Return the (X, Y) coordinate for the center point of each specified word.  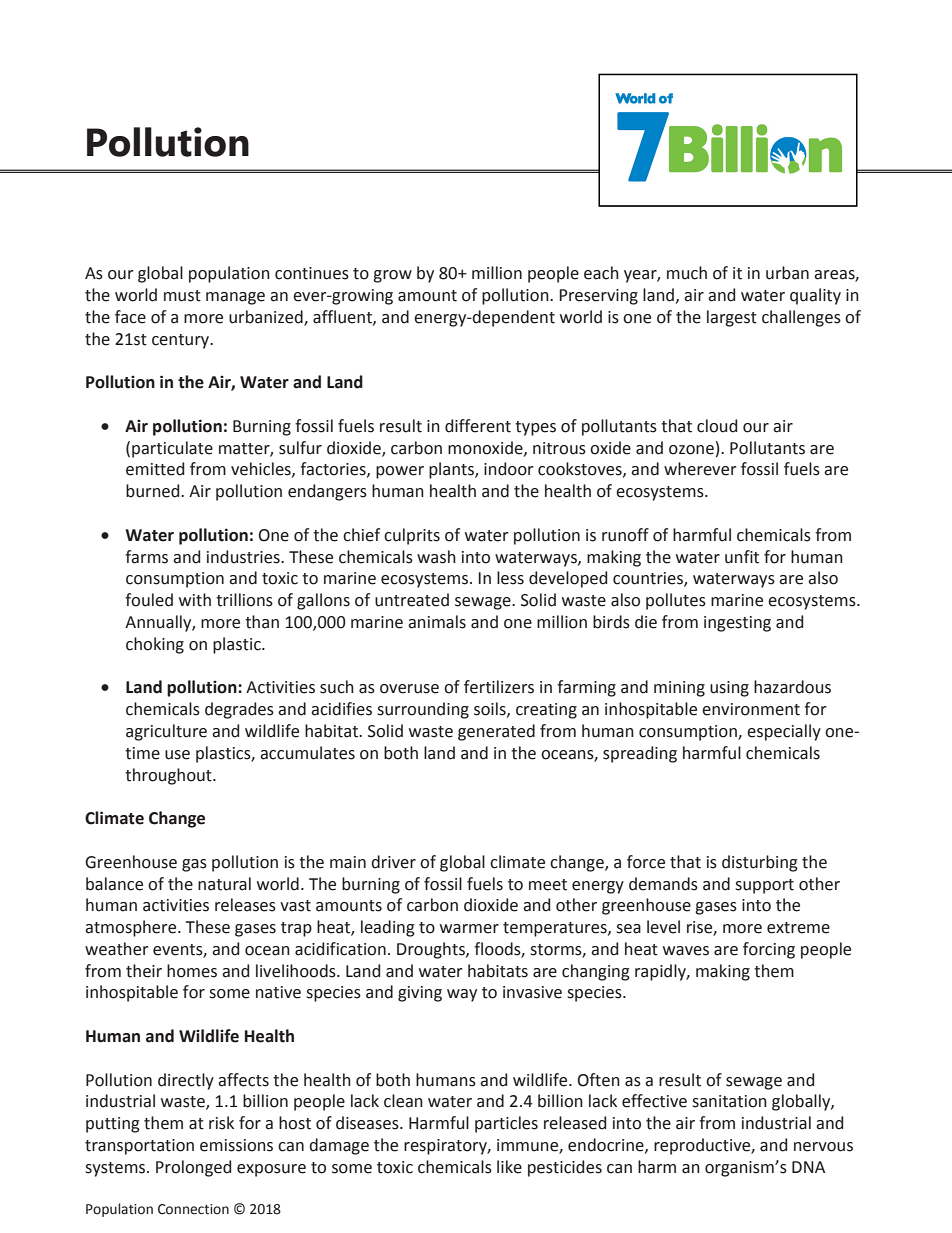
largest (732, 318)
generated (496, 732)
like (509, 1167)
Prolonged (193, 1168)
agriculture (166, 732)
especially (784, 732)
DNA (808, 1167)
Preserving (598, 297)
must (182, 296)
